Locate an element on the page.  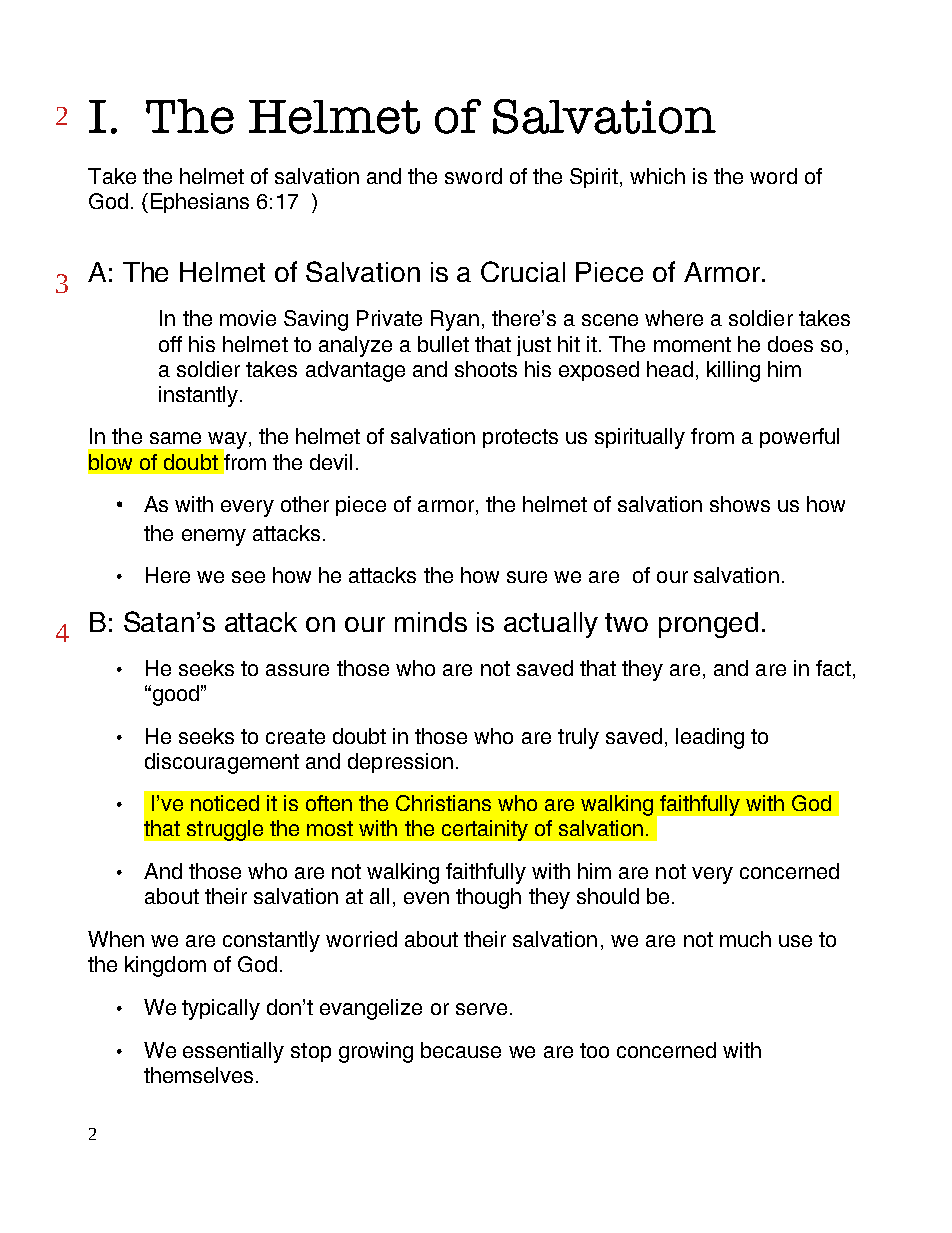
killing is located at coordinates (733, 371).
